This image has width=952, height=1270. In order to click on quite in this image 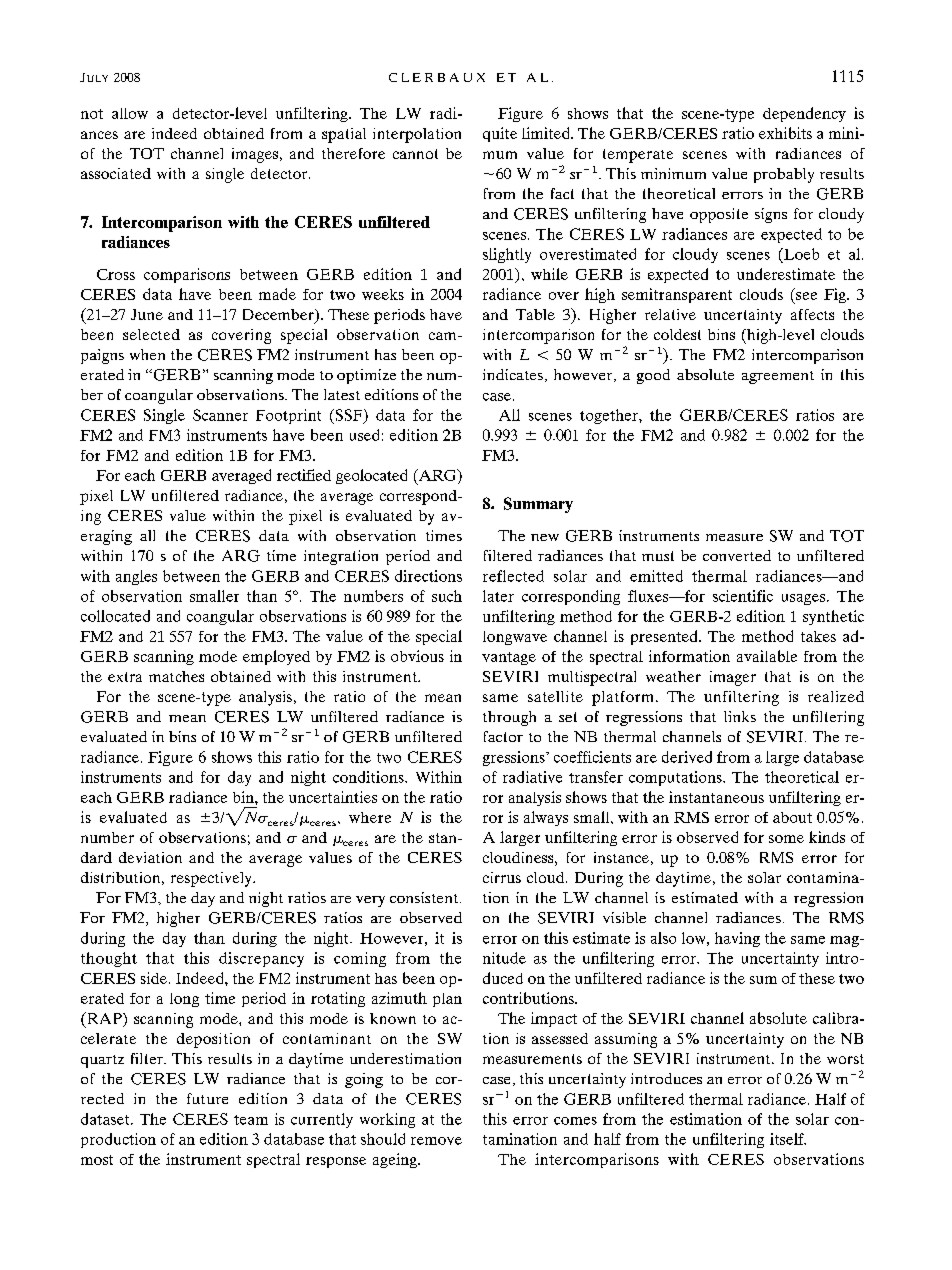, I will do `click(500, 134)`.
